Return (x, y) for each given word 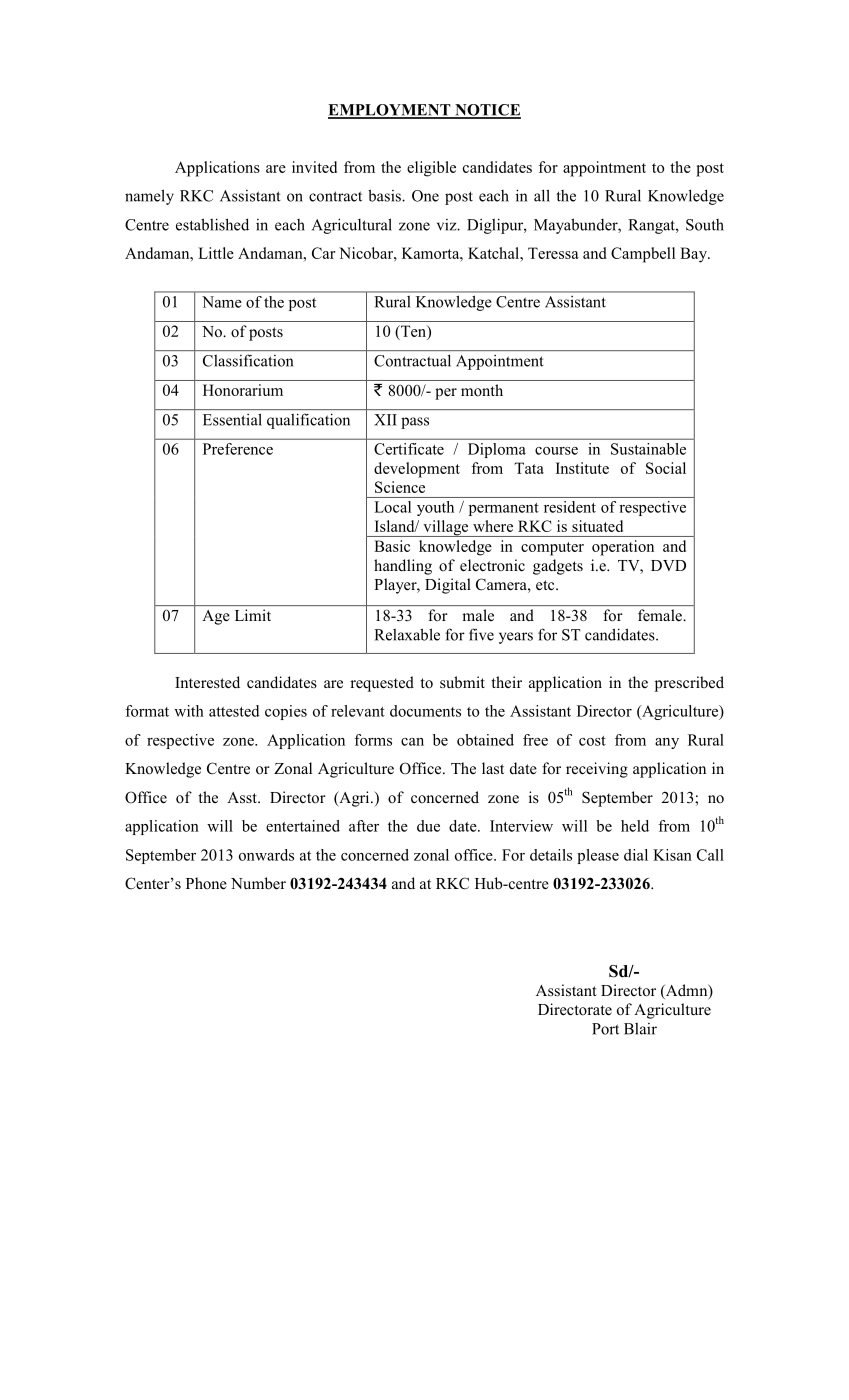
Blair (640, 1029)
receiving (597, 770)
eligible (431, 169)
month (482, 390)
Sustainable (648, 449)
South (705, 225)
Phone (206, 883)
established (212, 224)
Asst (243, 797)
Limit (253, 615)
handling (403, 567)
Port (605, 1029)
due (428, 826)
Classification (248, 361)
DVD (668, 565)
